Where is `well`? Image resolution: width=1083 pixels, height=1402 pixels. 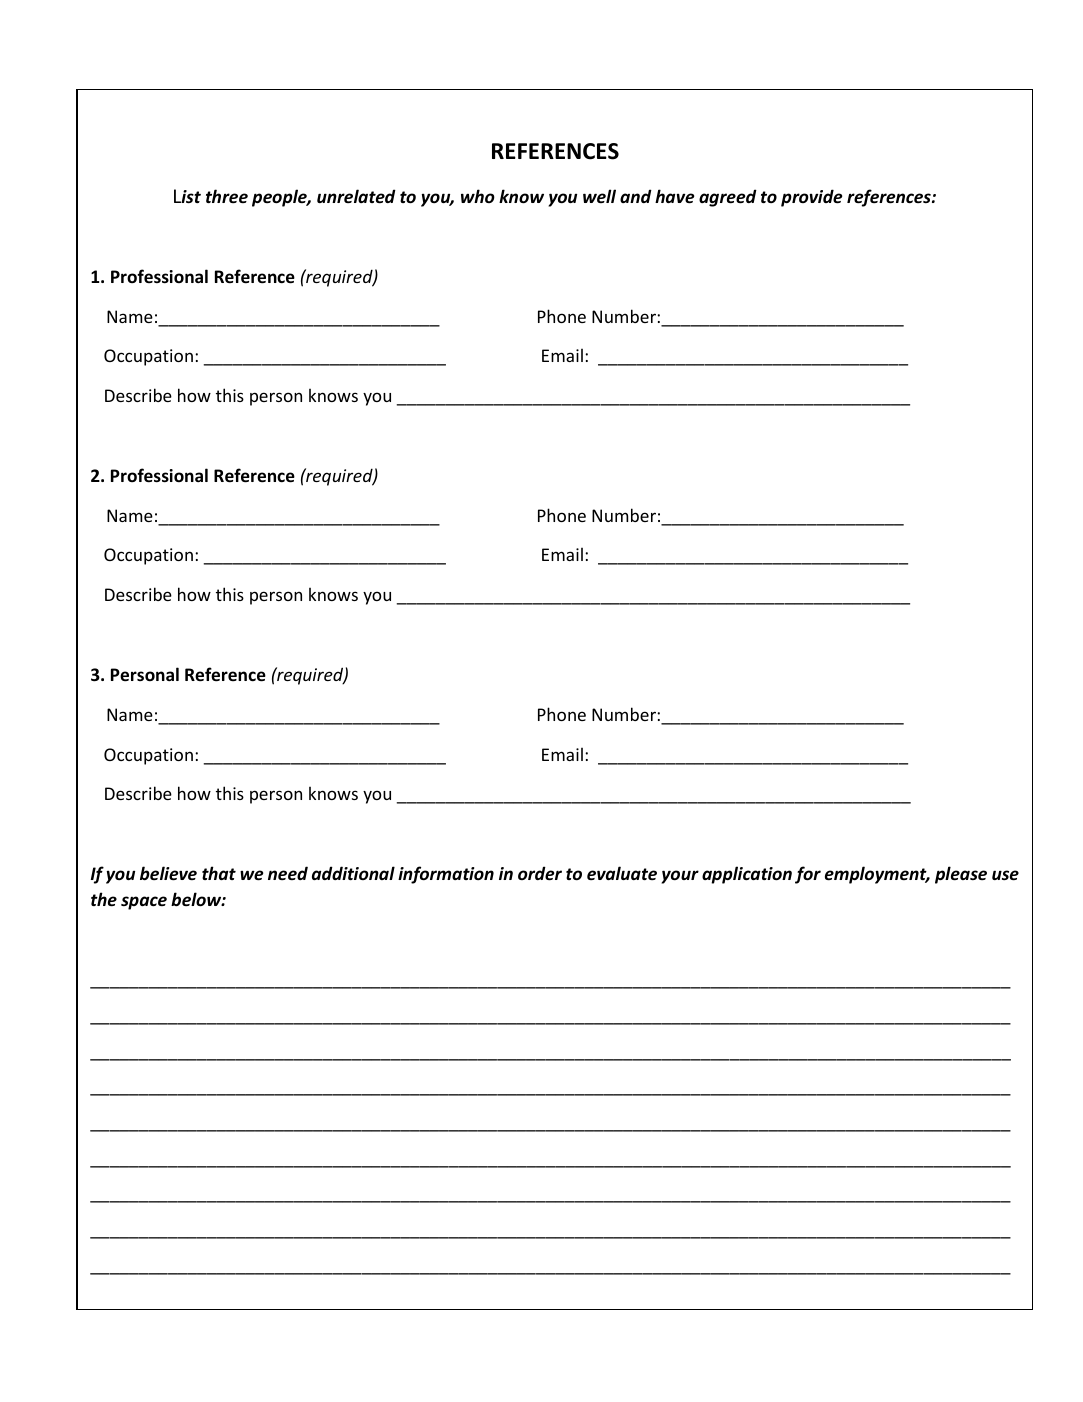
well is located at coordinates (599, 196).
